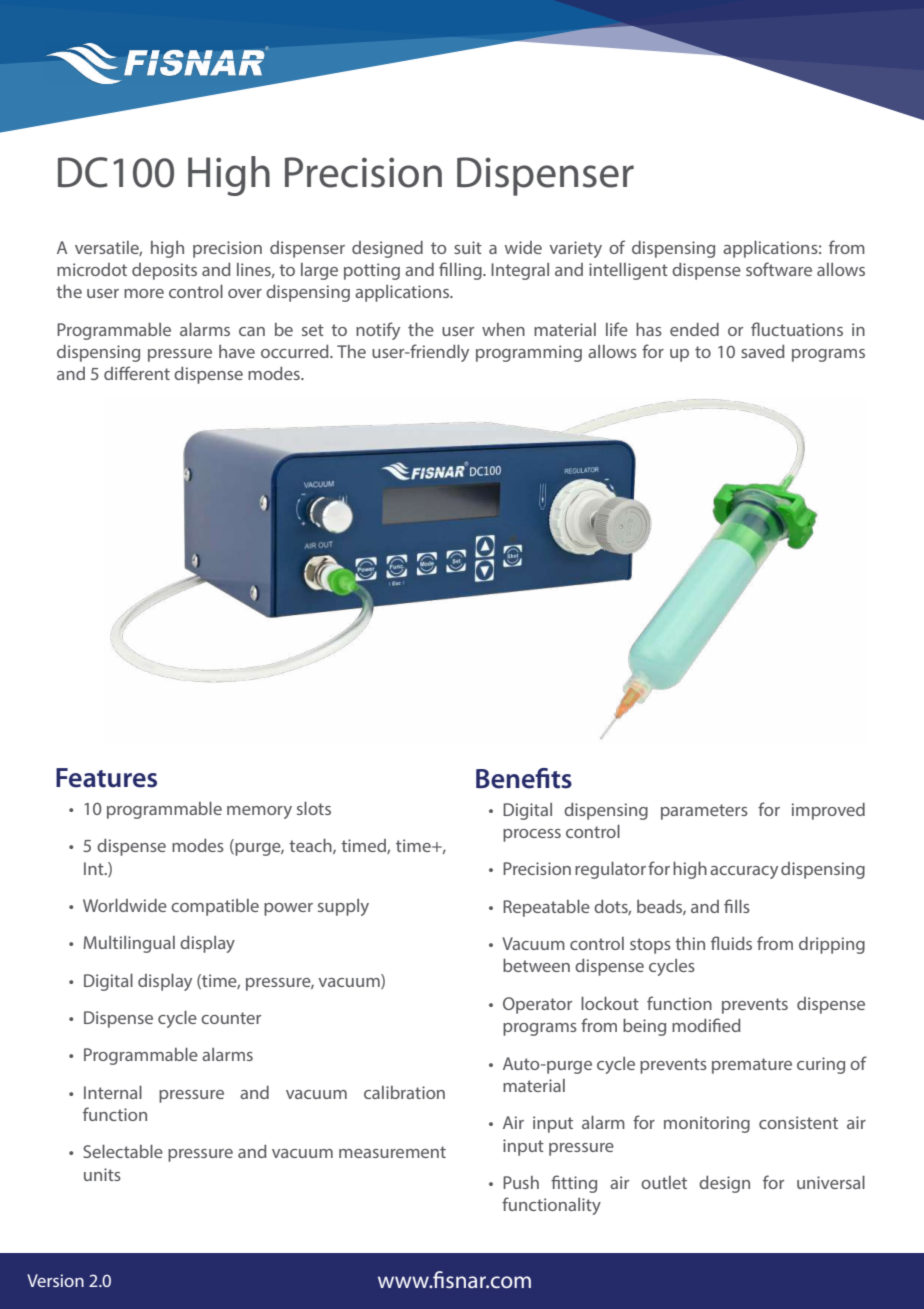  What do you see at coordinates (524, 778) in the page?
I see `Benefits` at bounding box center [524, 778].
